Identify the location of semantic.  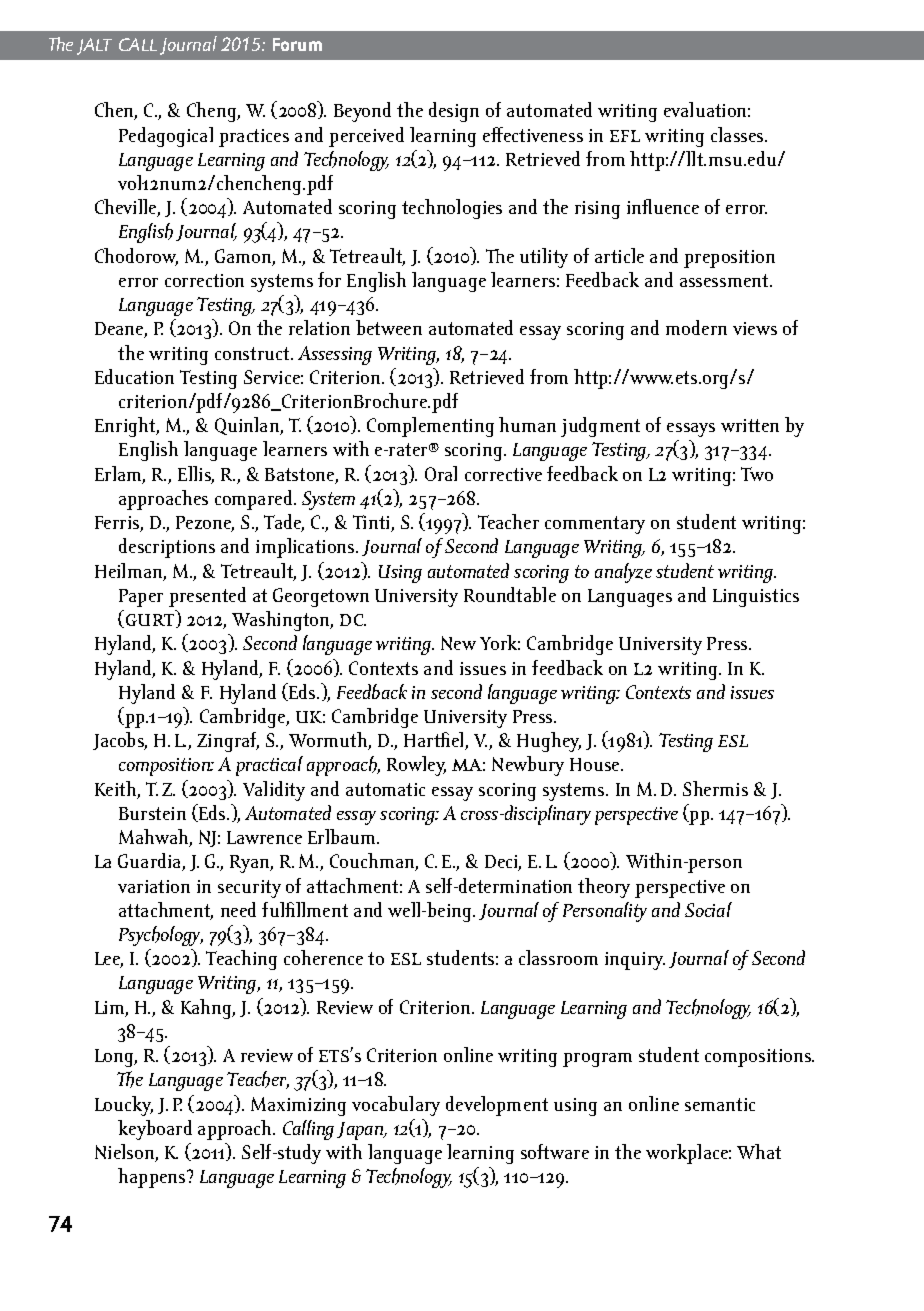
(720, 1104).
